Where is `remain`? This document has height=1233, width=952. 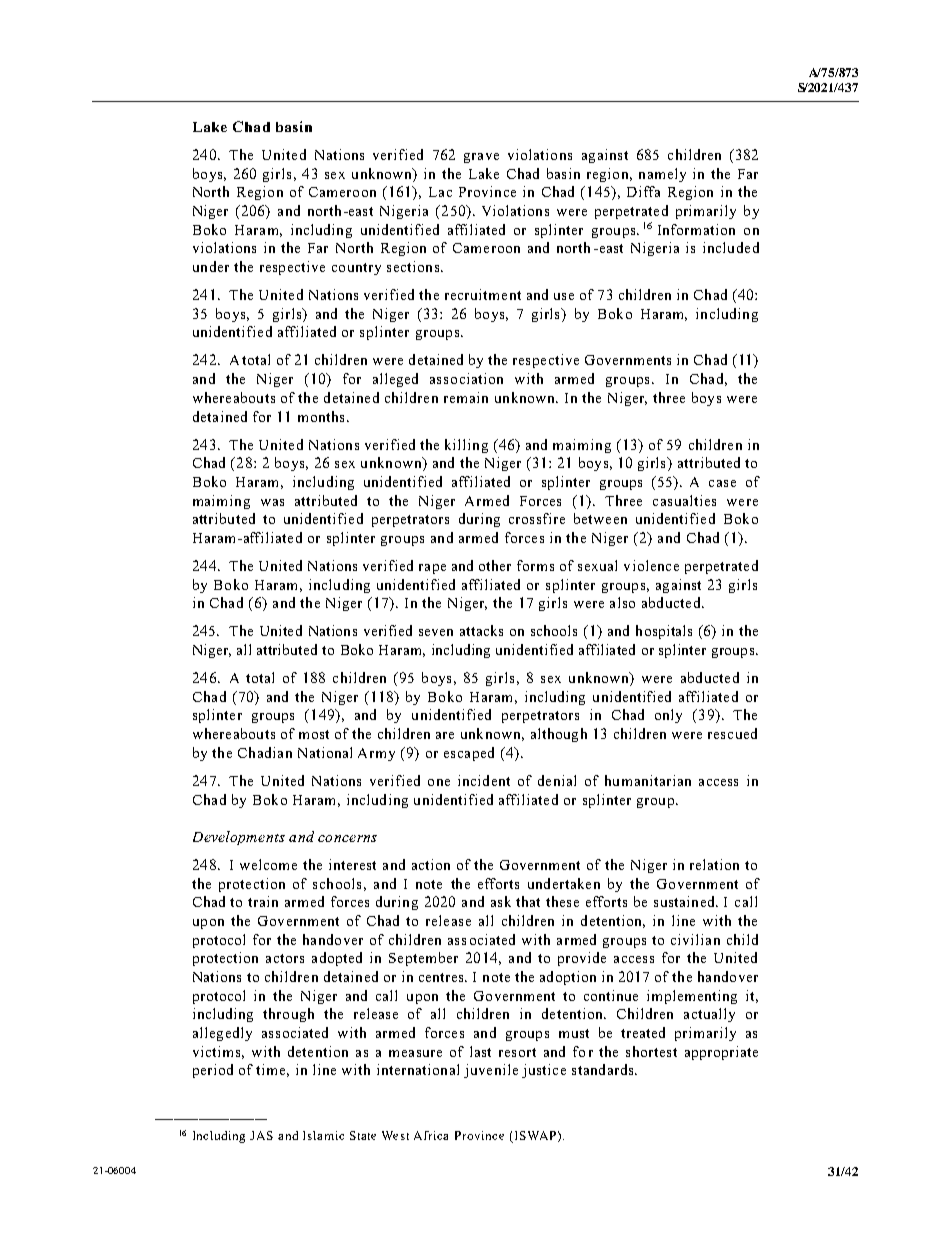
remain is located at coordinates (466, 397).
